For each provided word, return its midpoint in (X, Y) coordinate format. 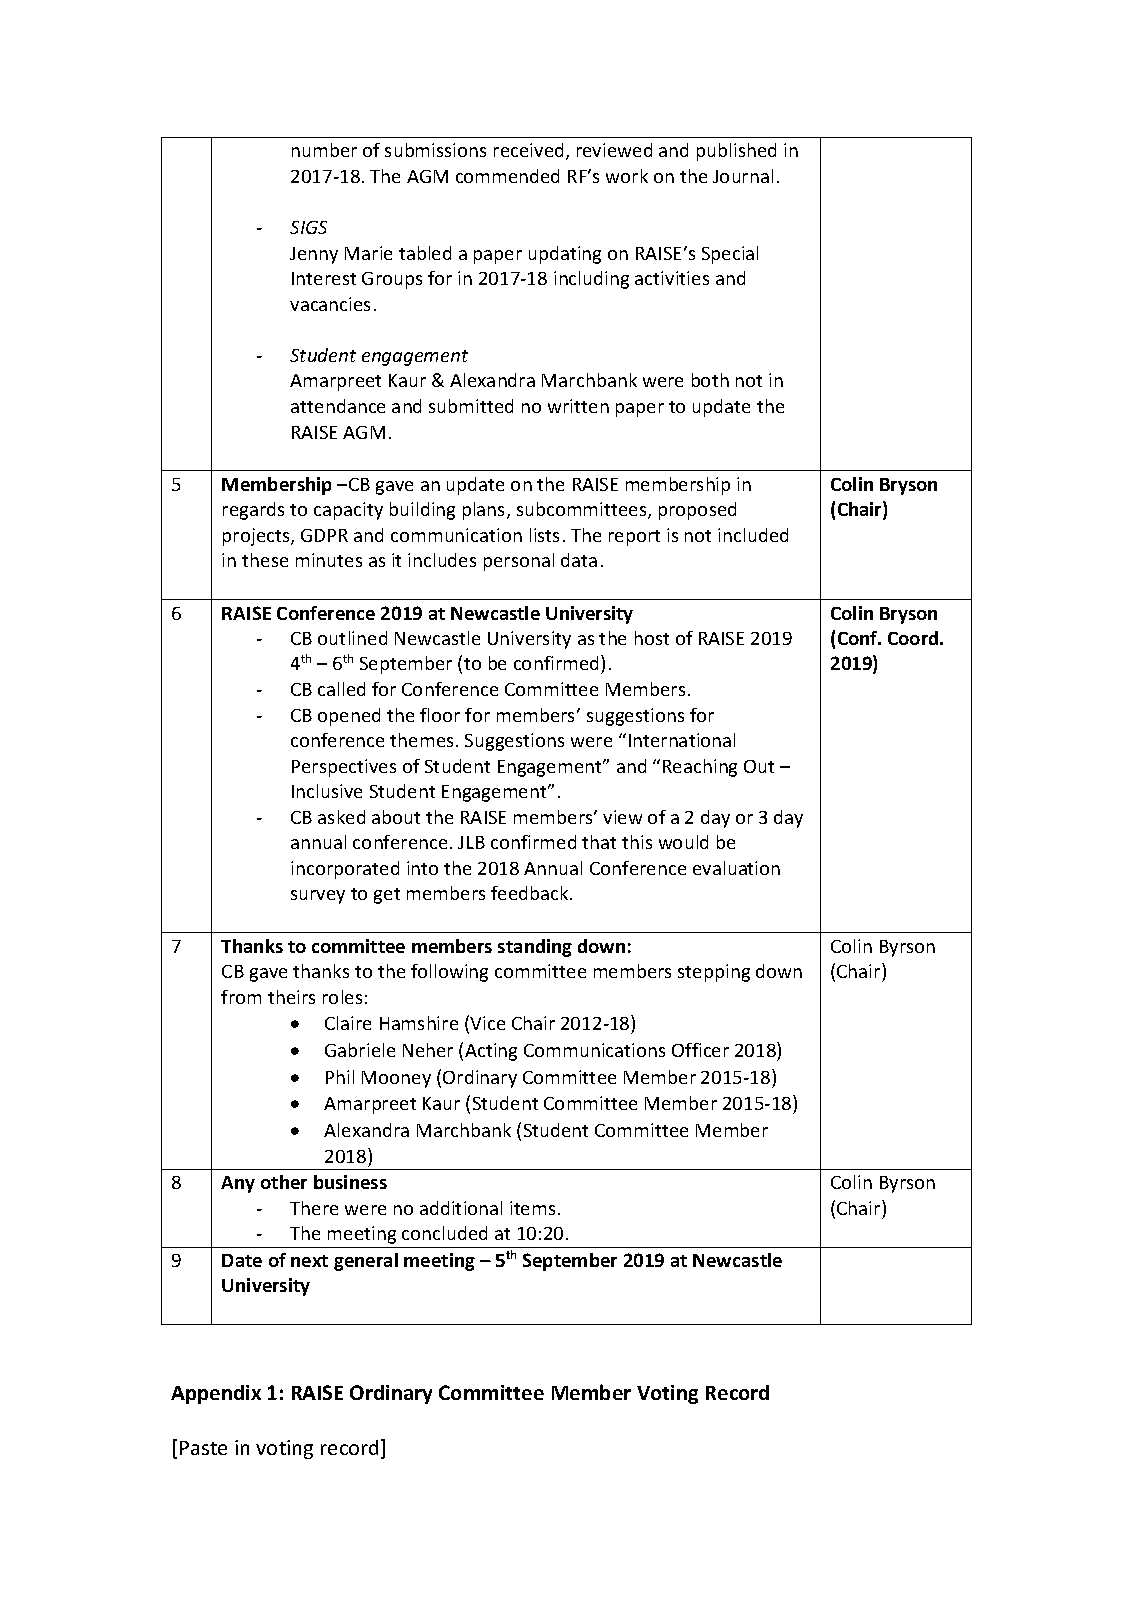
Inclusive (327, 791)
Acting (491, 1052)
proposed (697, 511)
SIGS (308, 227)
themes (421, 740)
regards (253, 511)
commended (507, 176)
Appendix (216, 1394)
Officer (700, 1050)
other (284, 1182)
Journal (743, 176)
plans (485, 511)
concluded (444, 1233)
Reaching (700, 768)
